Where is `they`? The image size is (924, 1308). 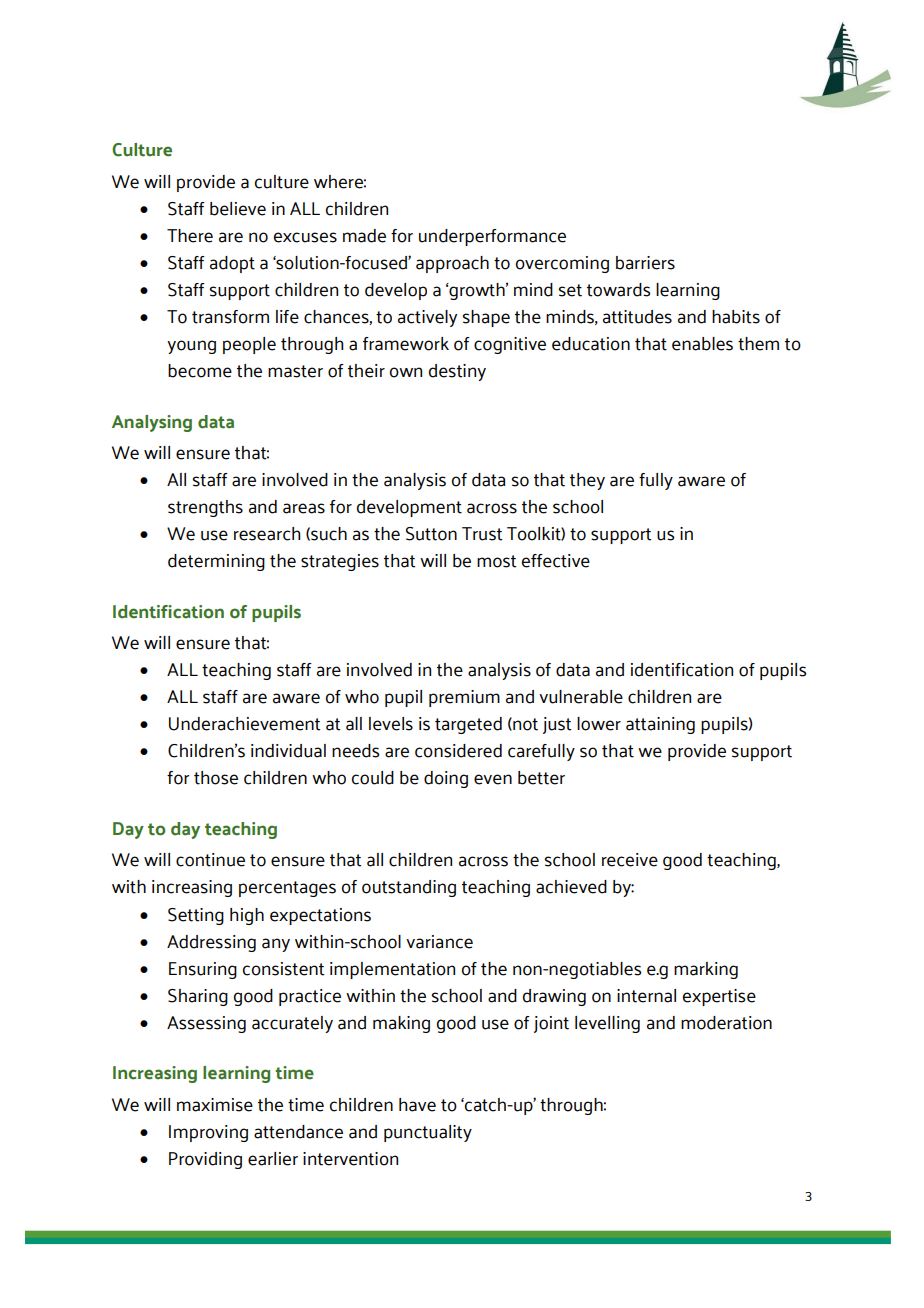
they is located at coordinates (587, 481).
